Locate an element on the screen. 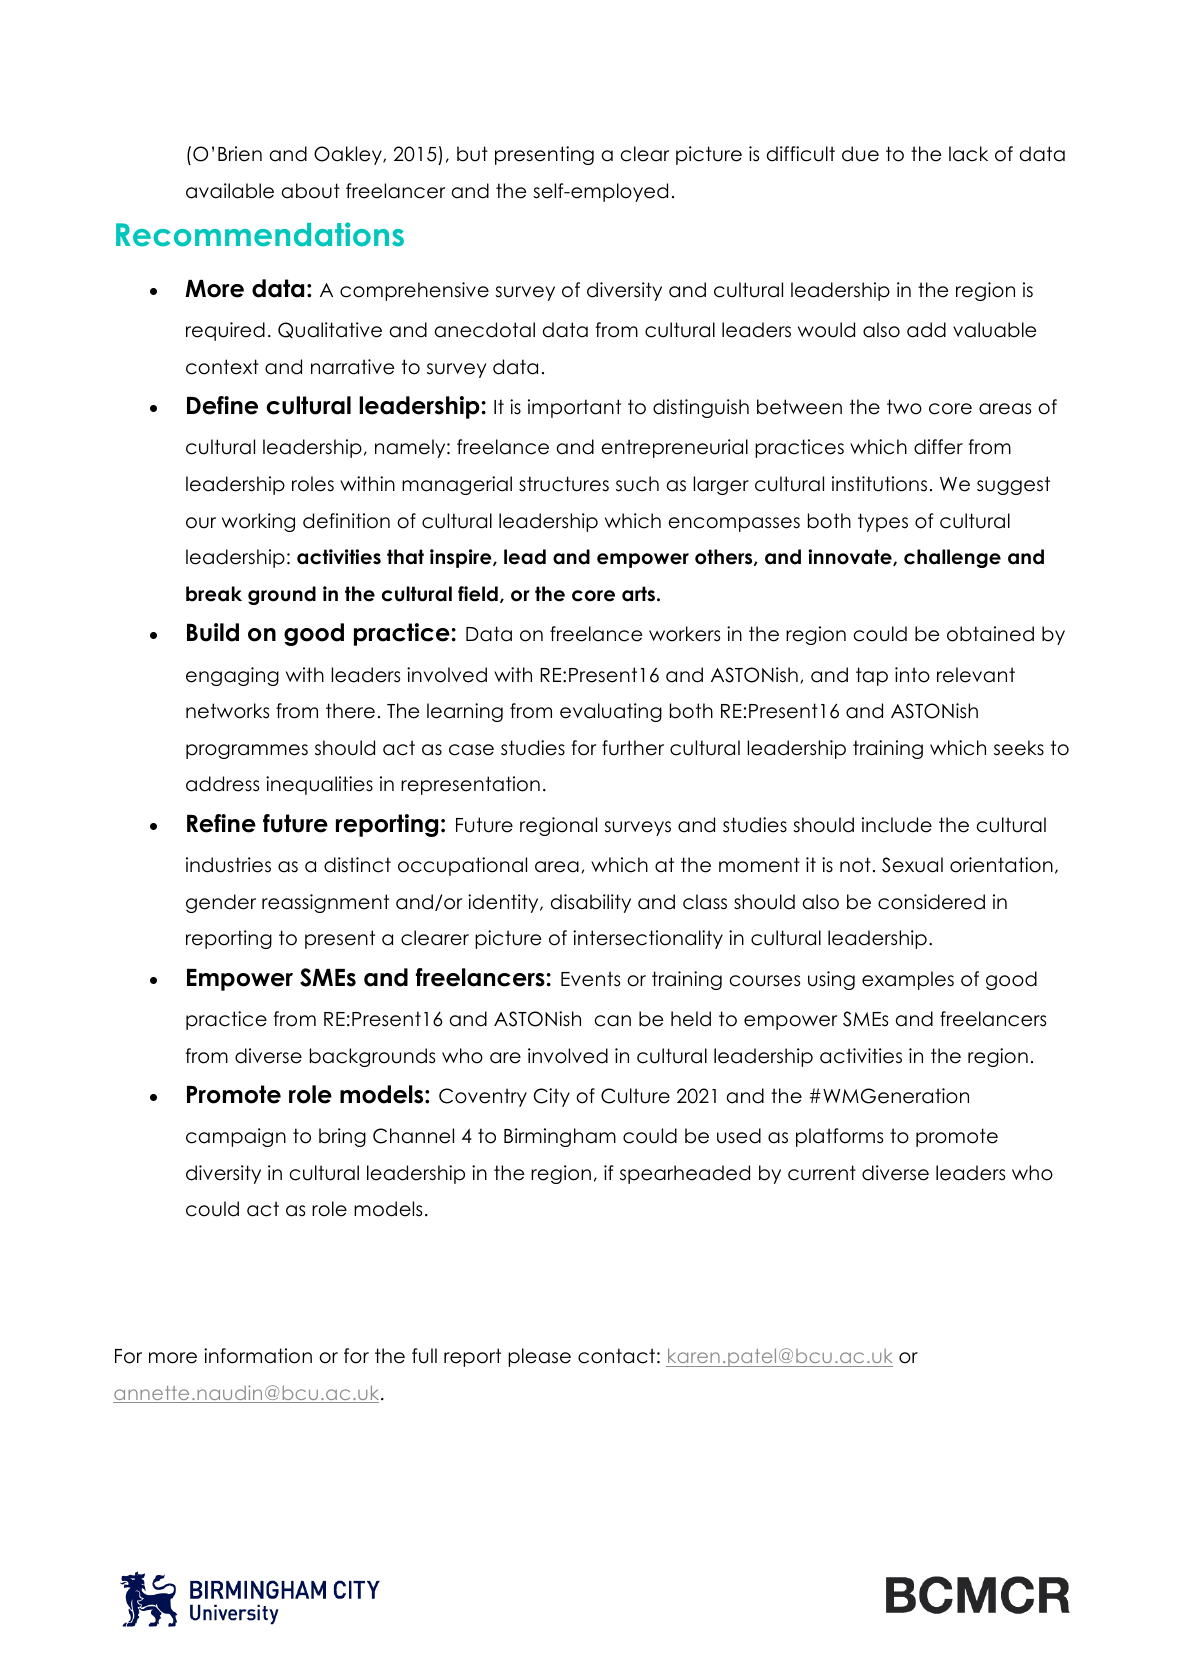  definition is located at coordinates (346, 521).
